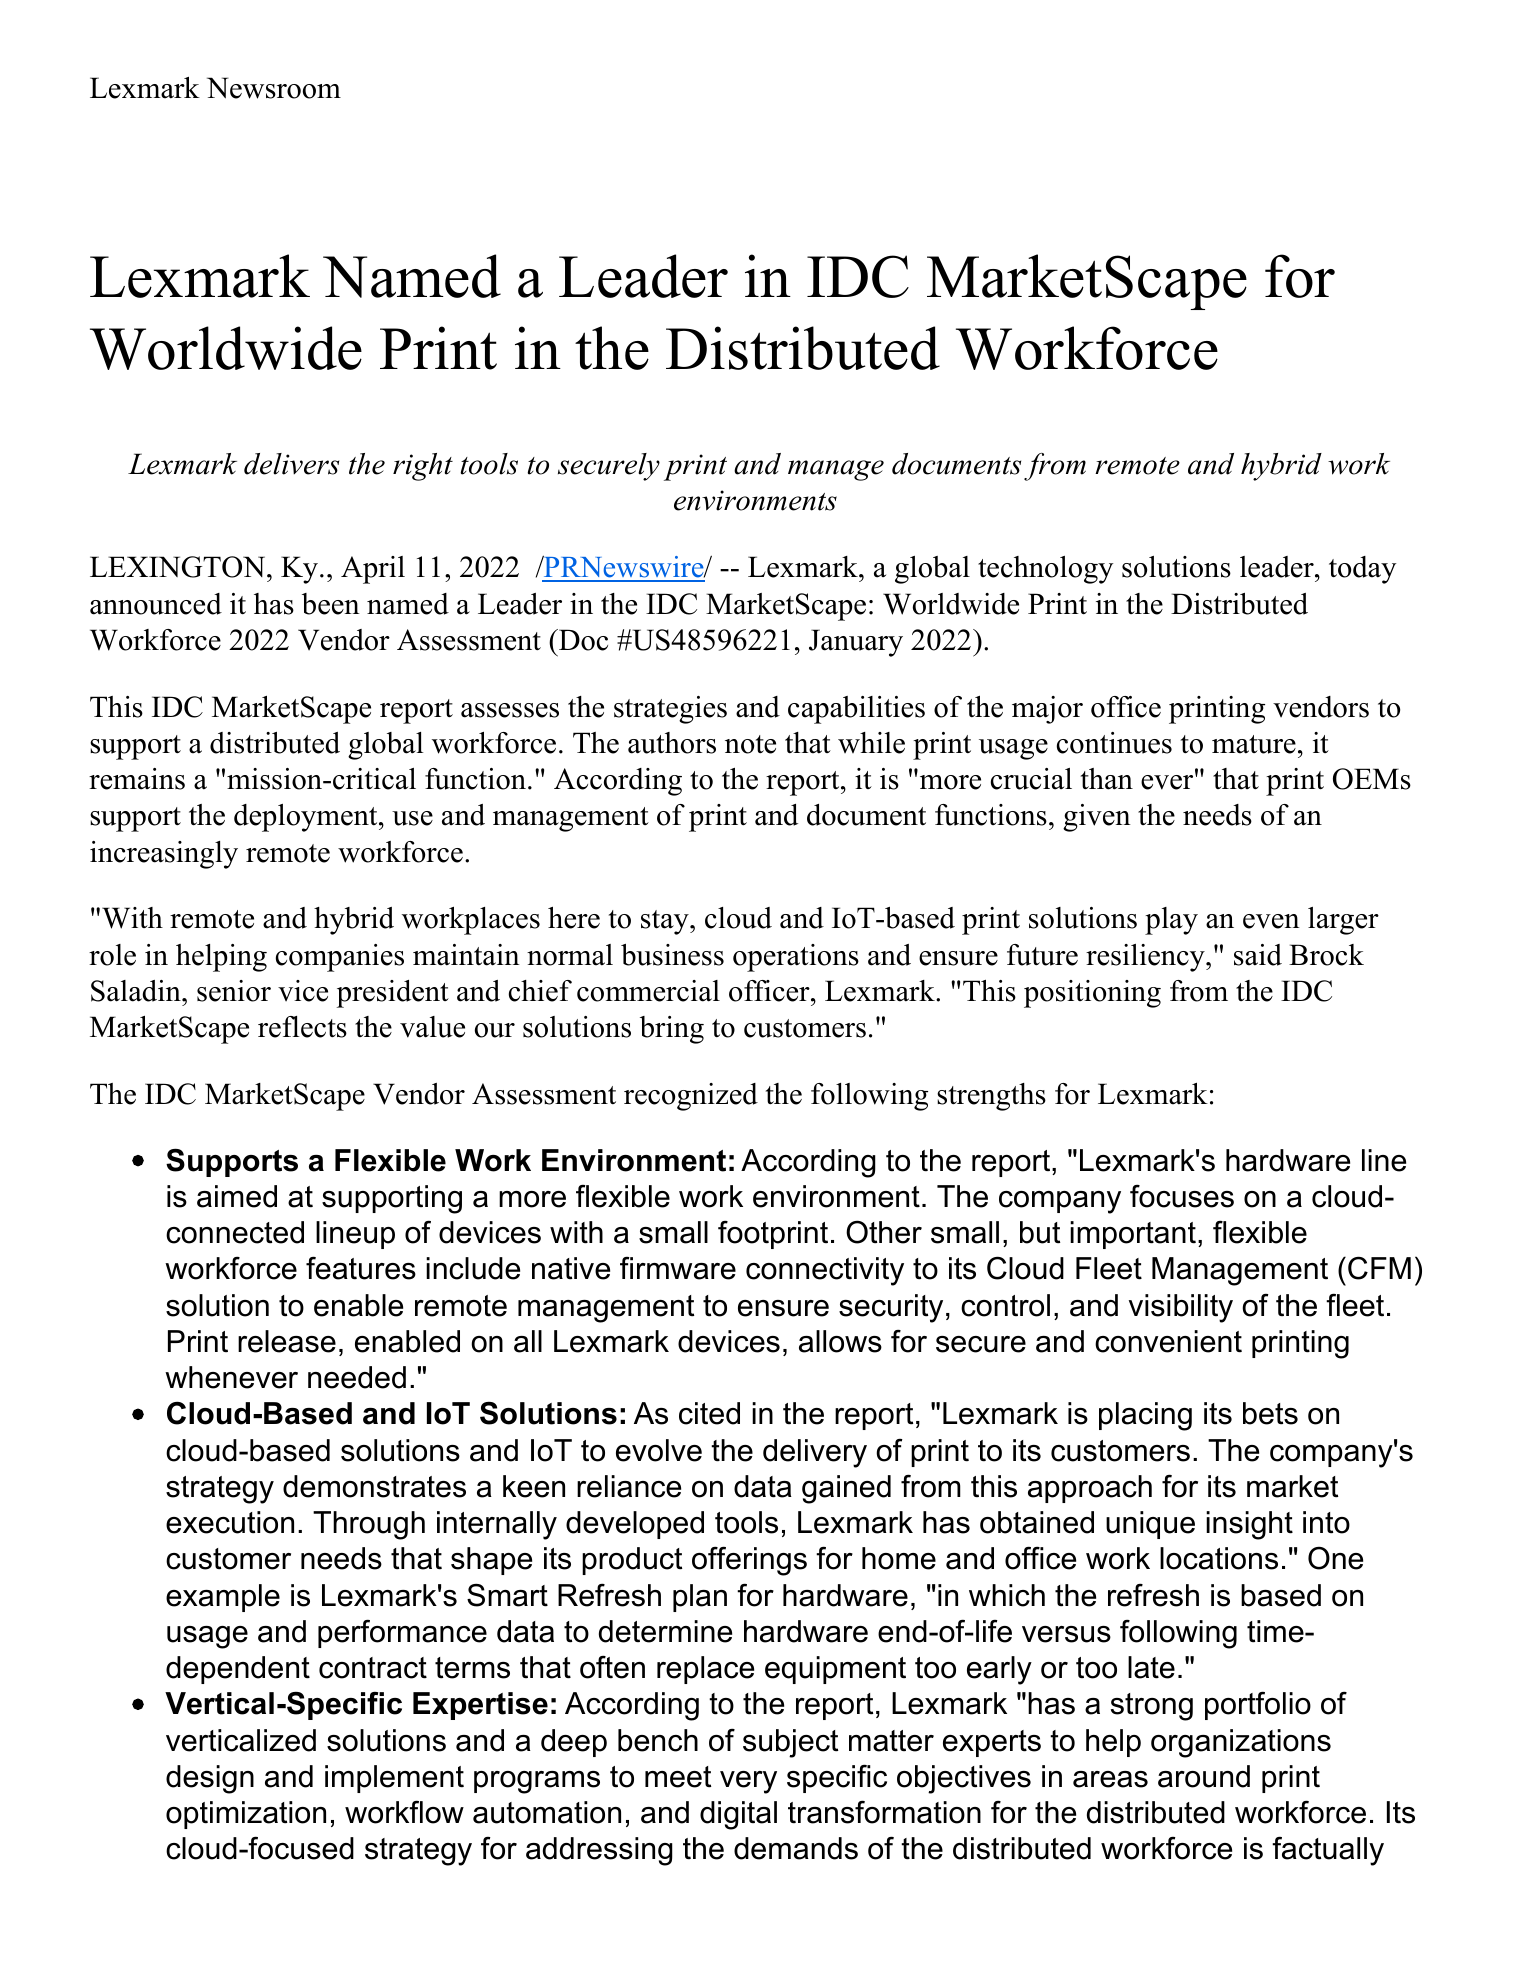  Describe the element at coordinates (423, 467) in the document. I see `right` at that location.
